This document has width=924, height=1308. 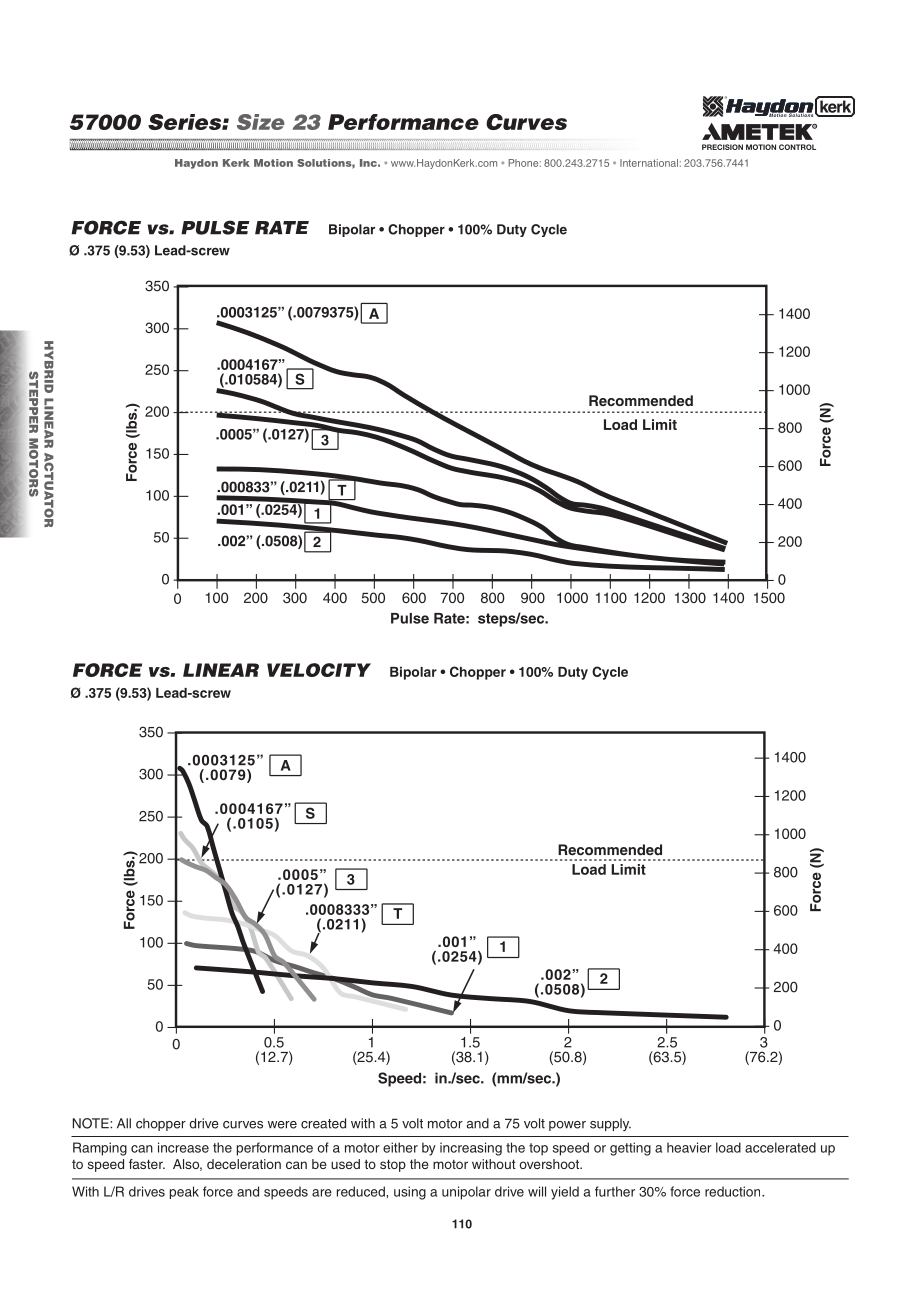 What do you see at coordinates (393, 1165) in the document?
I see `stop` at bounding box center [393, 1165].
